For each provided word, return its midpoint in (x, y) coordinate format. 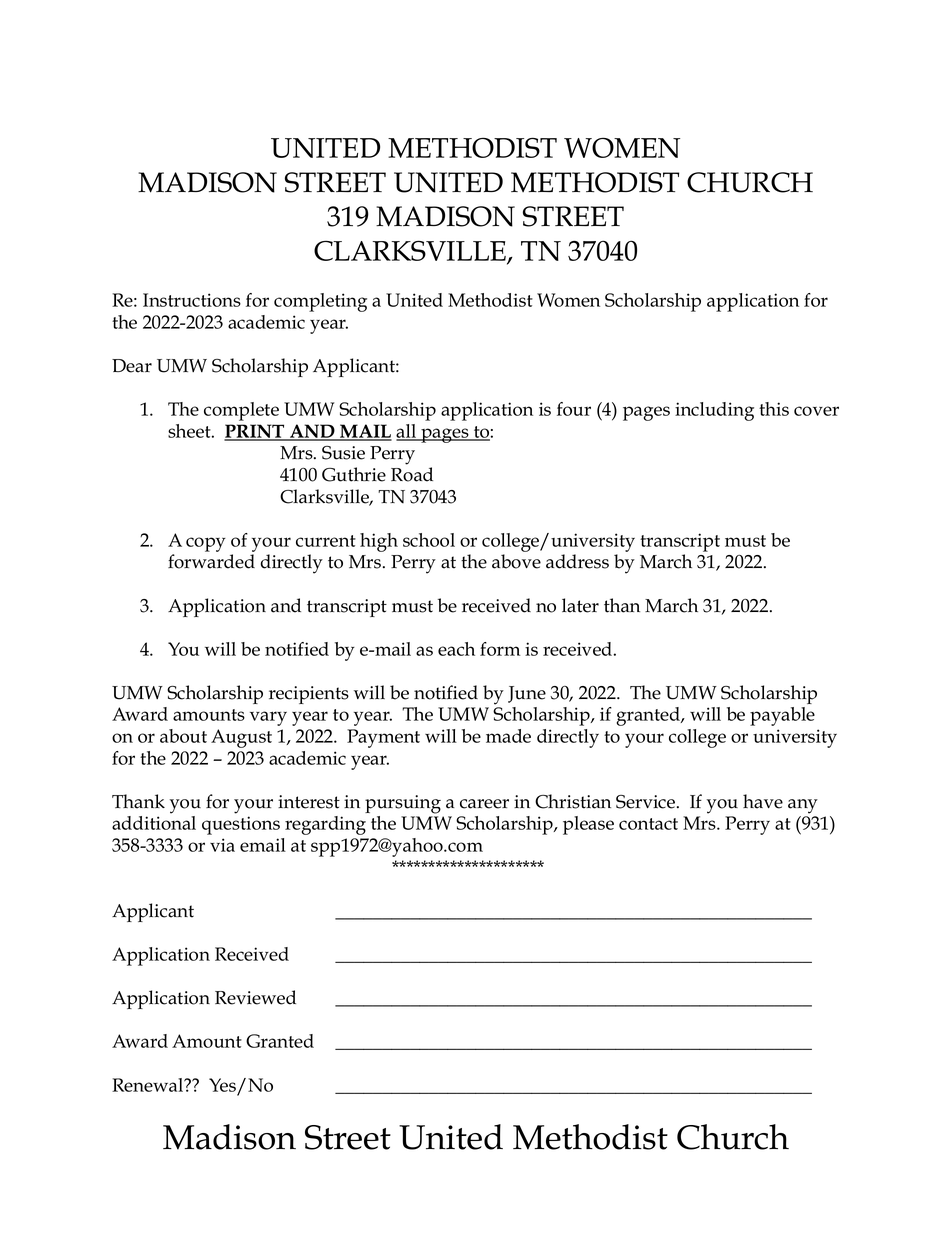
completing (320, 302)
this (774, 409)
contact (648, 824)
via (222, 845)
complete (241, 411)
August (241, 738)
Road (412, 474)
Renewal (149, 1085)
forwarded (211, 561)
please (588, 825)
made (508, 736)
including (714, 411)
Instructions (192, 300)
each (456, 649)
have (763, 801)
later (580, 605)
